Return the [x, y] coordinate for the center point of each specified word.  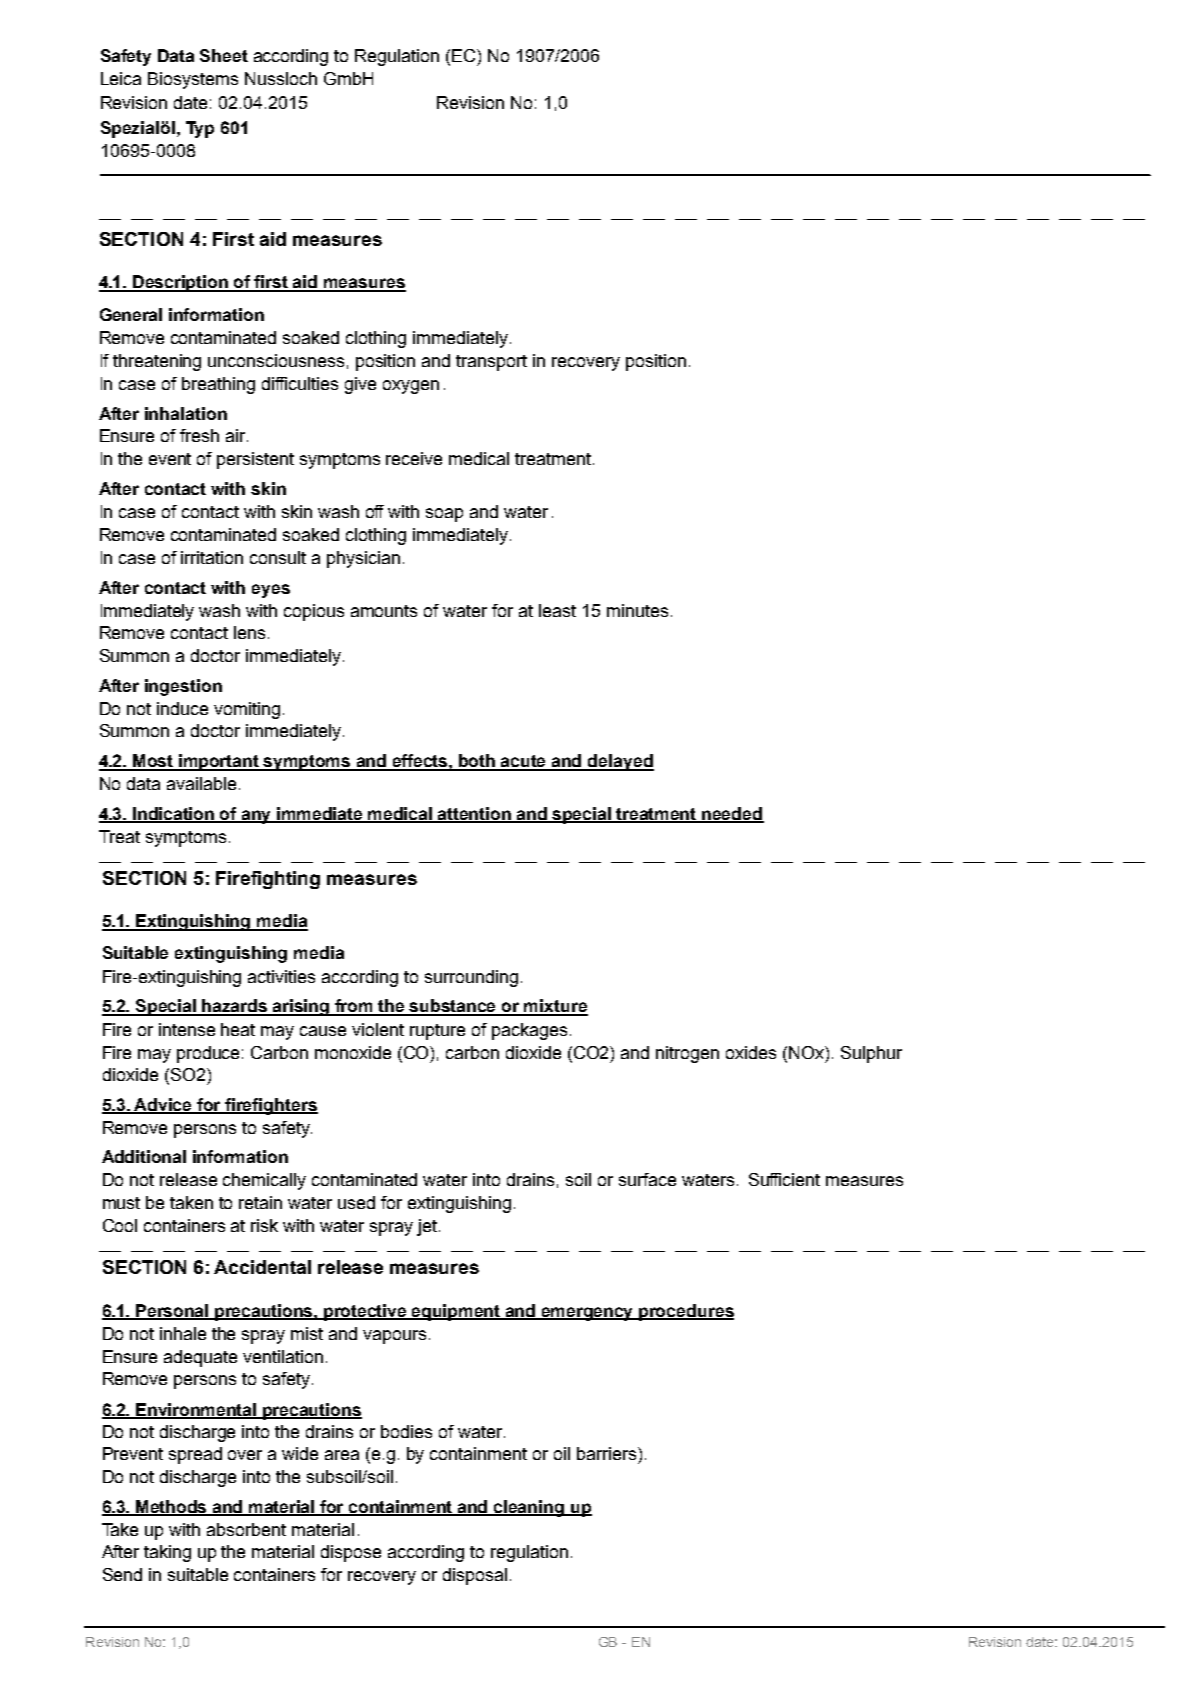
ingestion [183, 687]
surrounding [471, 978]
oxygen [411, 387]
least [557, 610]
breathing [218, 385]
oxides [751, 1052]
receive [414, 458]
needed [732, 814]
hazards [235, 1007]
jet [428, 1227]
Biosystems [193, 80]
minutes [637, 610]
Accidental [262, 1267]
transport [491, 363]
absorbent [246, 1529]
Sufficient [784, 1179]
